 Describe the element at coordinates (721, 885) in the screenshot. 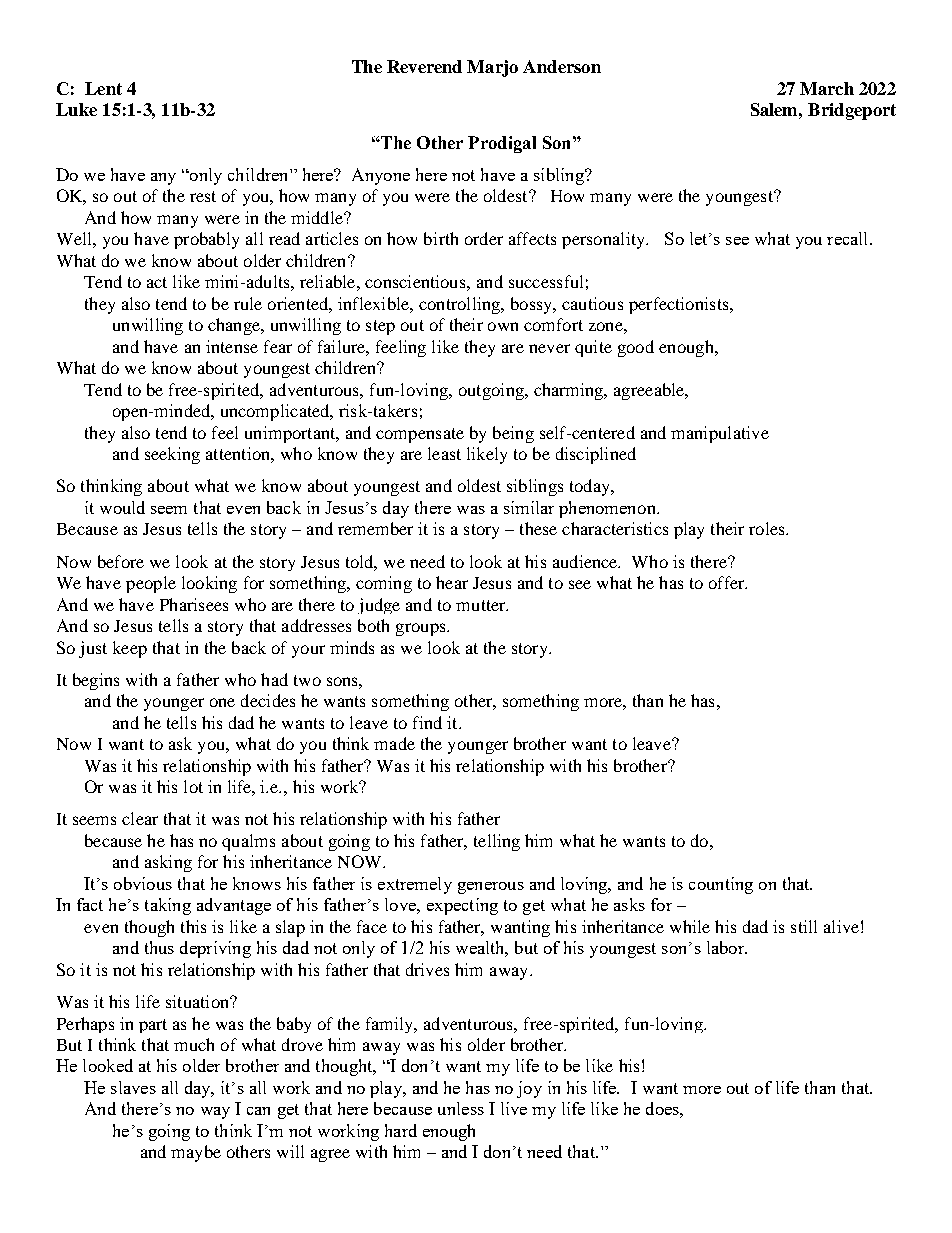

I see `counting` at that location.
